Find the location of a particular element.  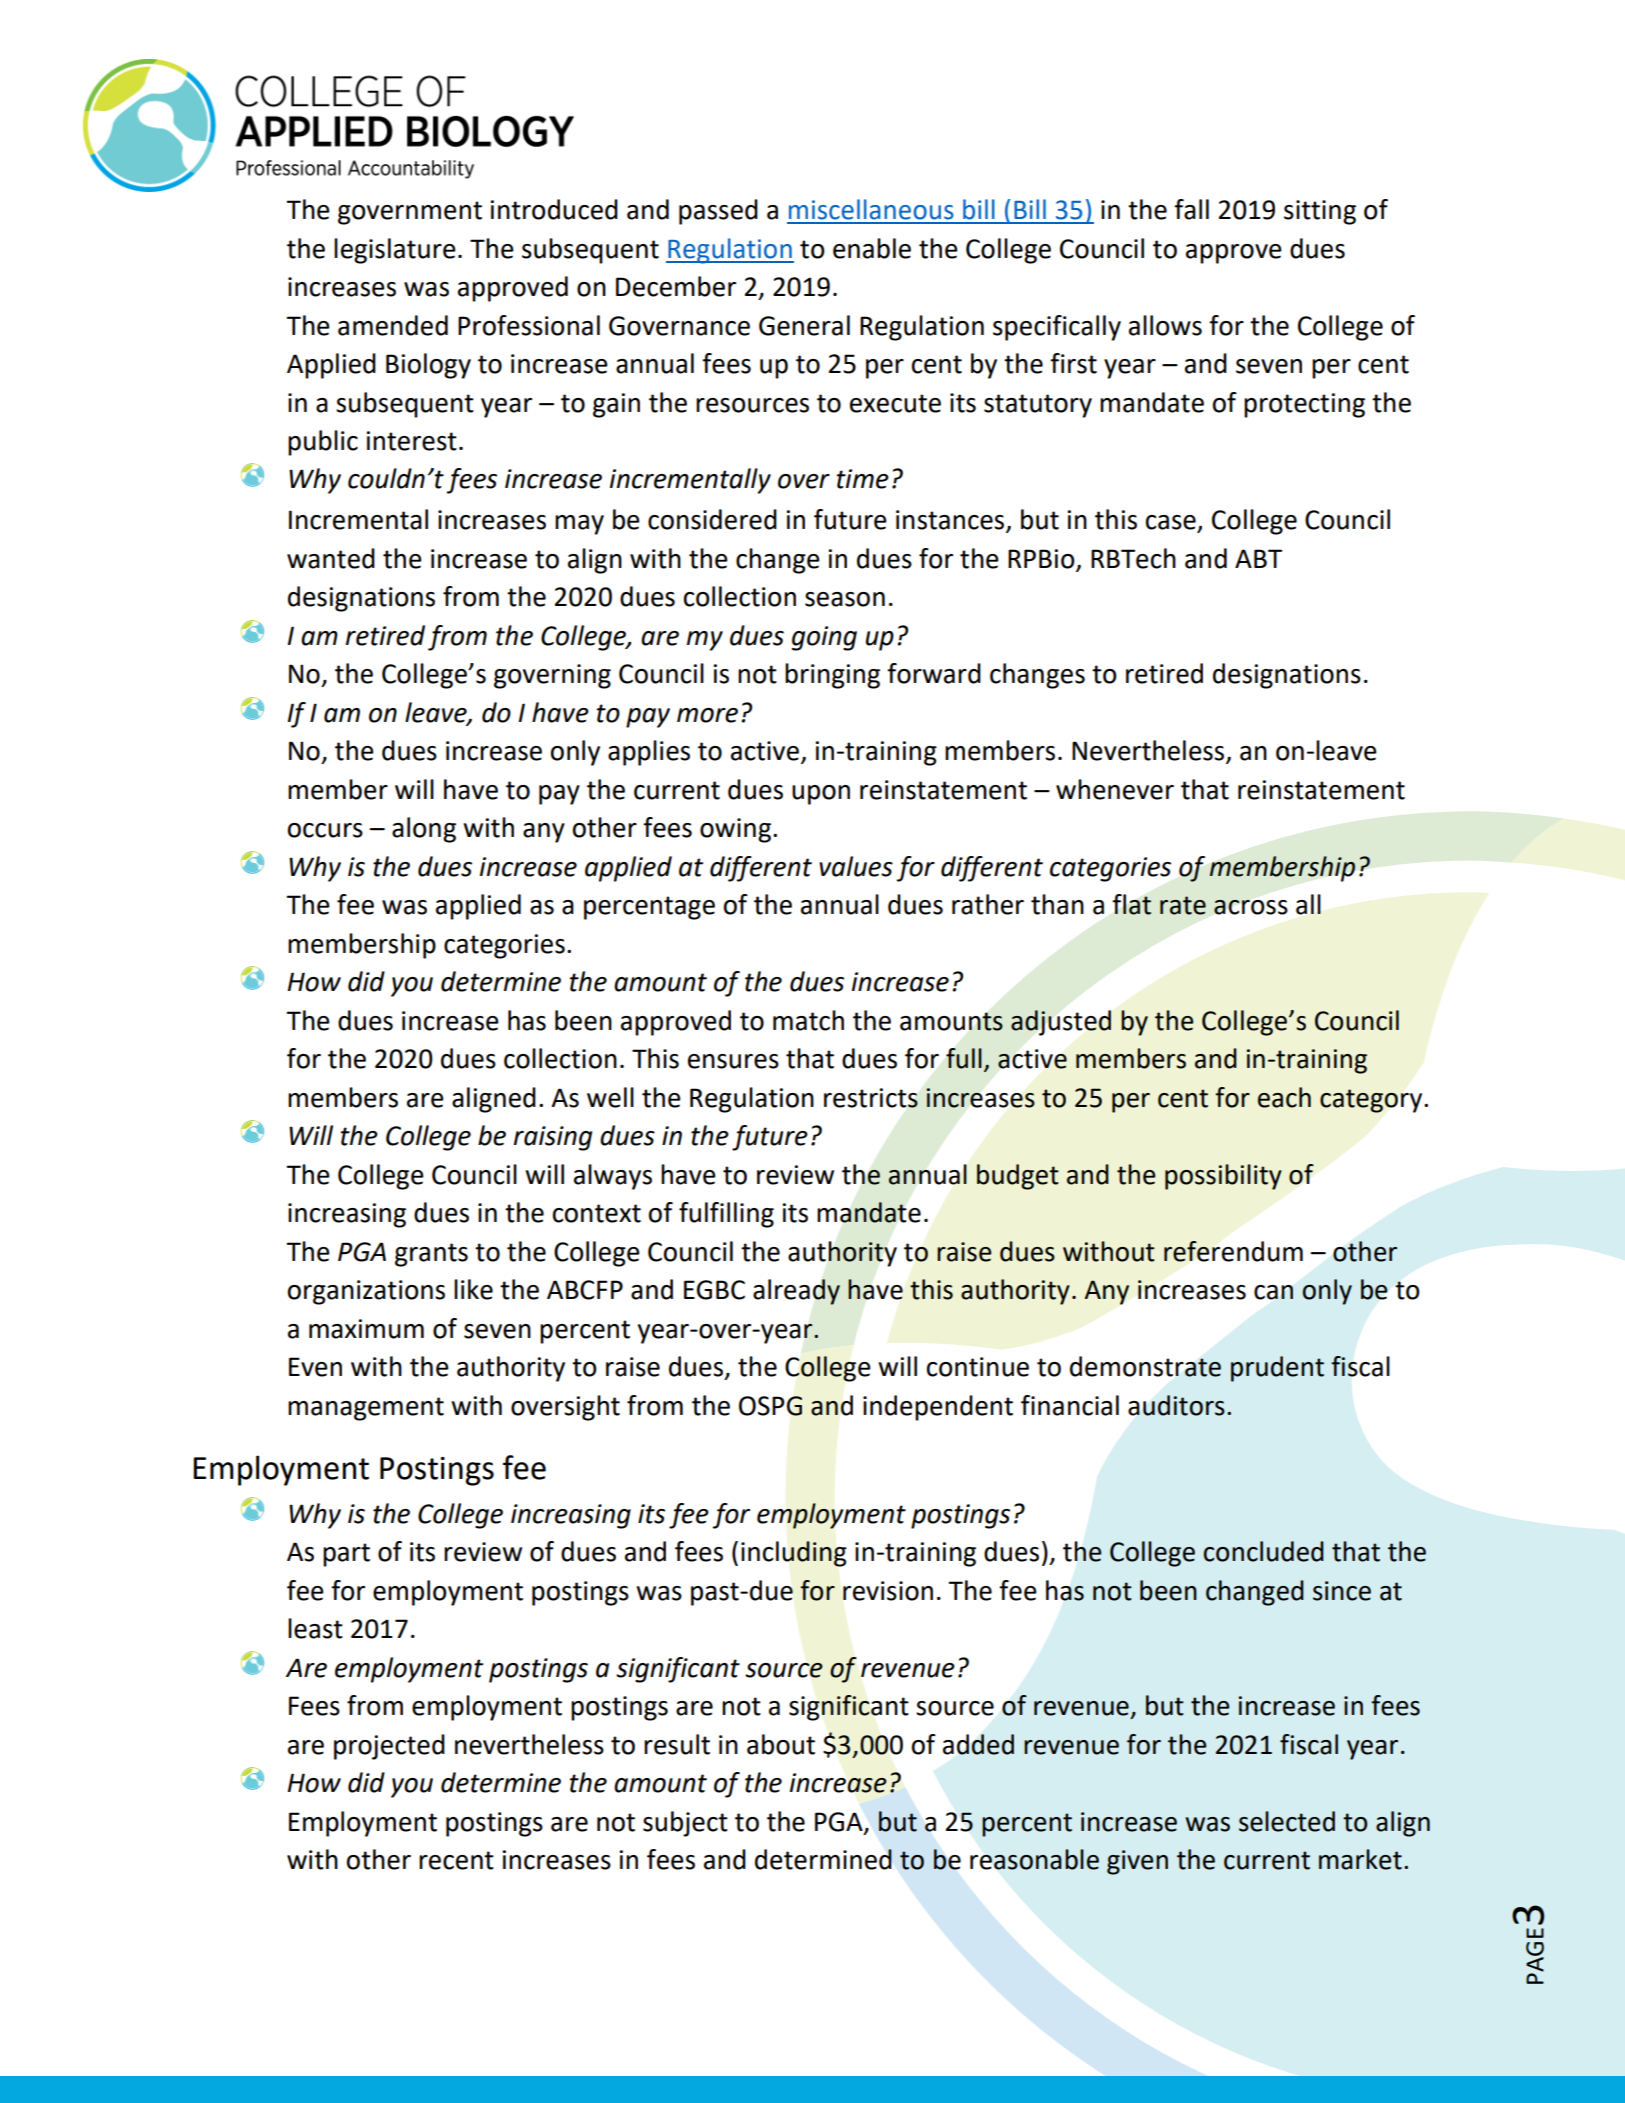

legislature is located at coordinates (395, 251).
